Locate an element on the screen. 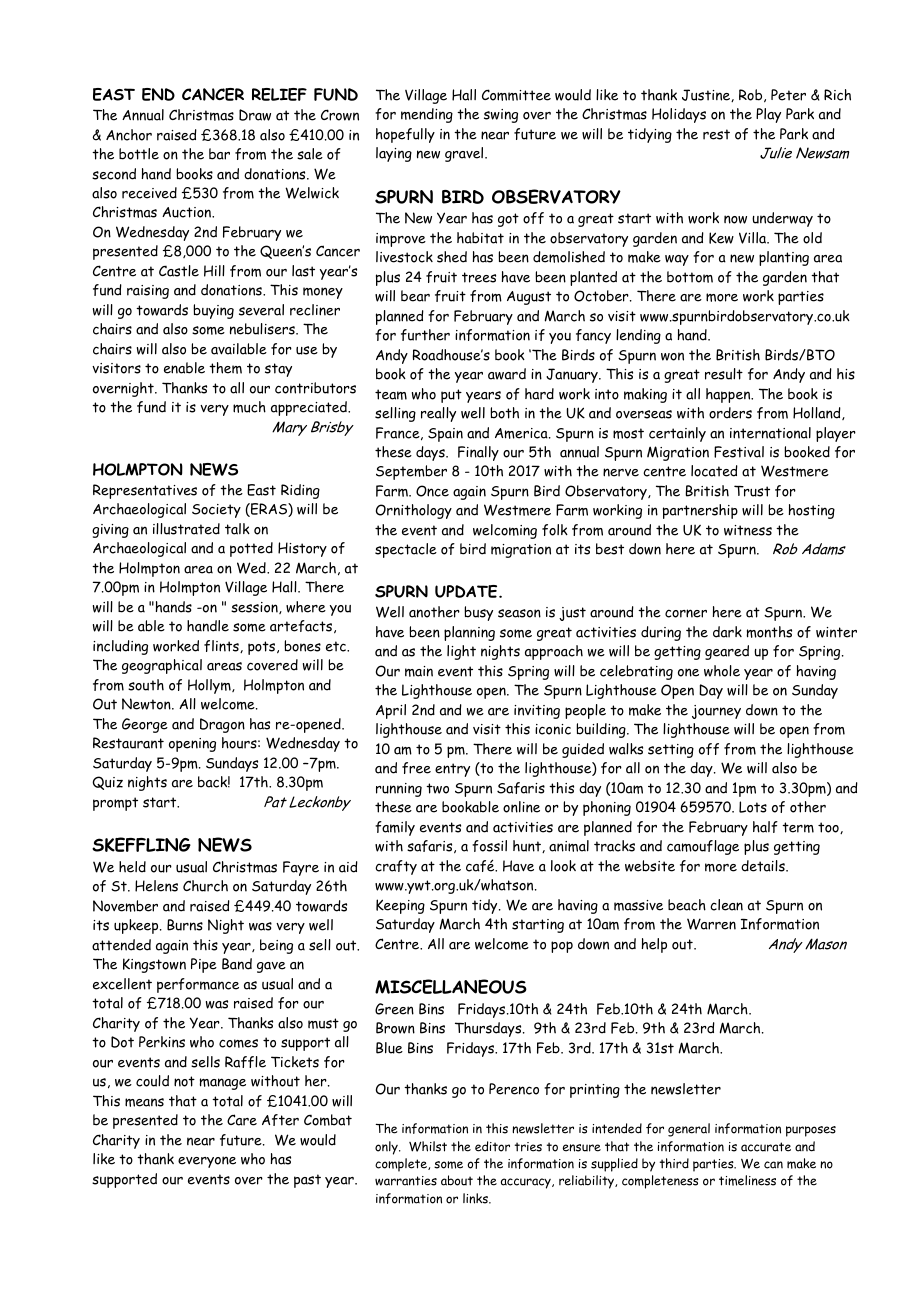 This screenshot has height=1308, width=924. Burns is located at coordinates (185, 925).
